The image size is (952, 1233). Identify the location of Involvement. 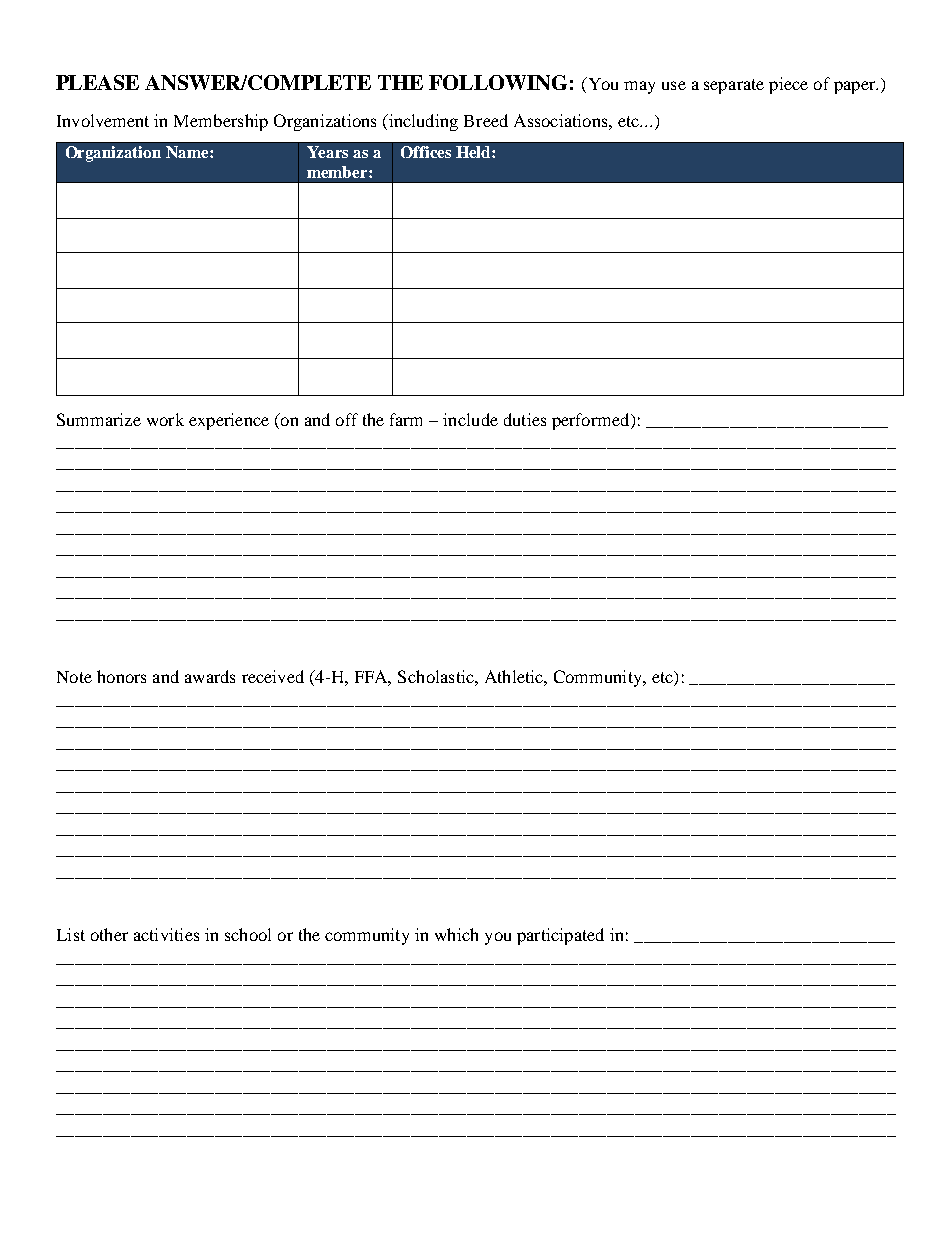
(103, 120).
